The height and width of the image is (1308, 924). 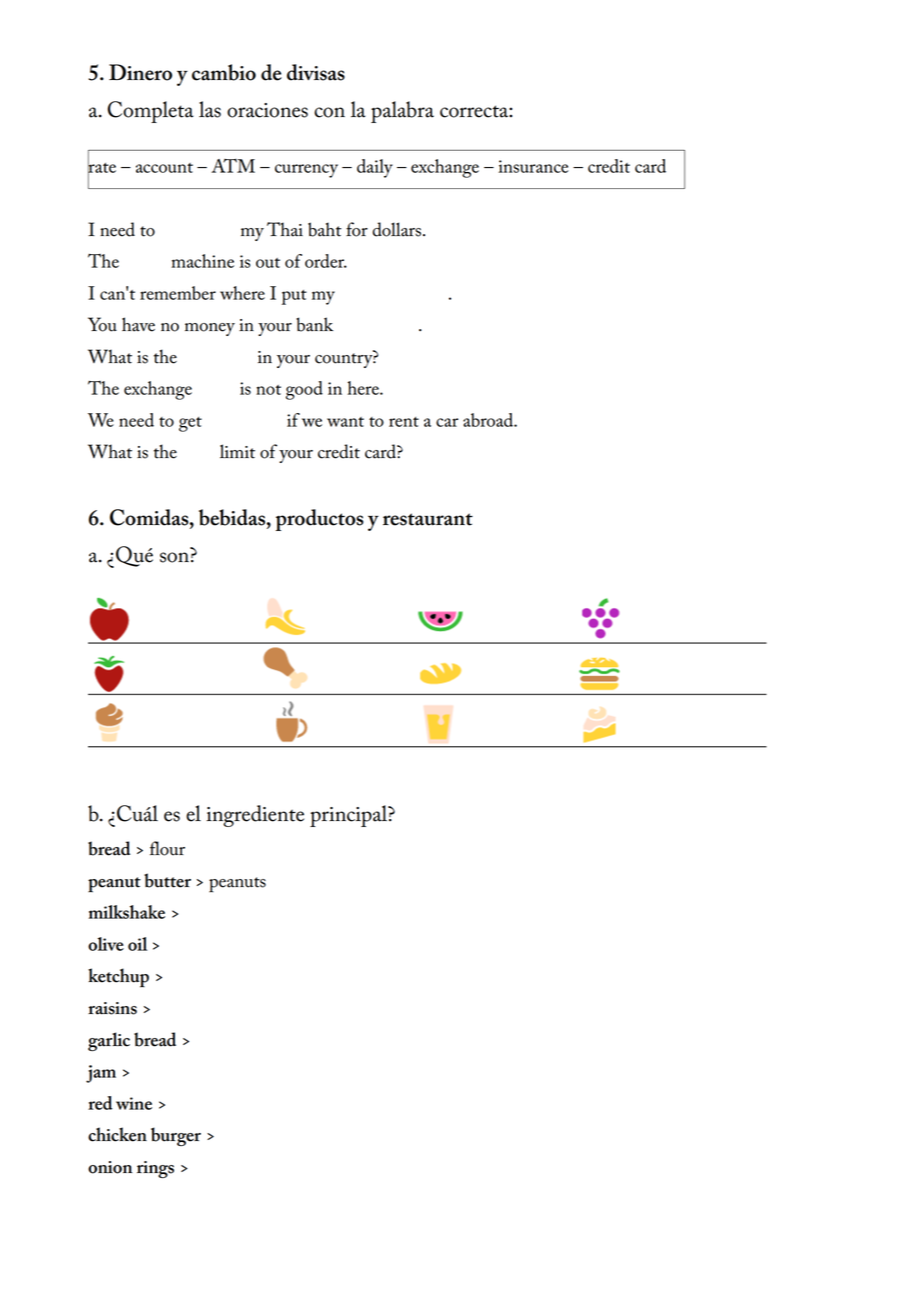 I want to click on insurance, so click(x=533, y=166).
